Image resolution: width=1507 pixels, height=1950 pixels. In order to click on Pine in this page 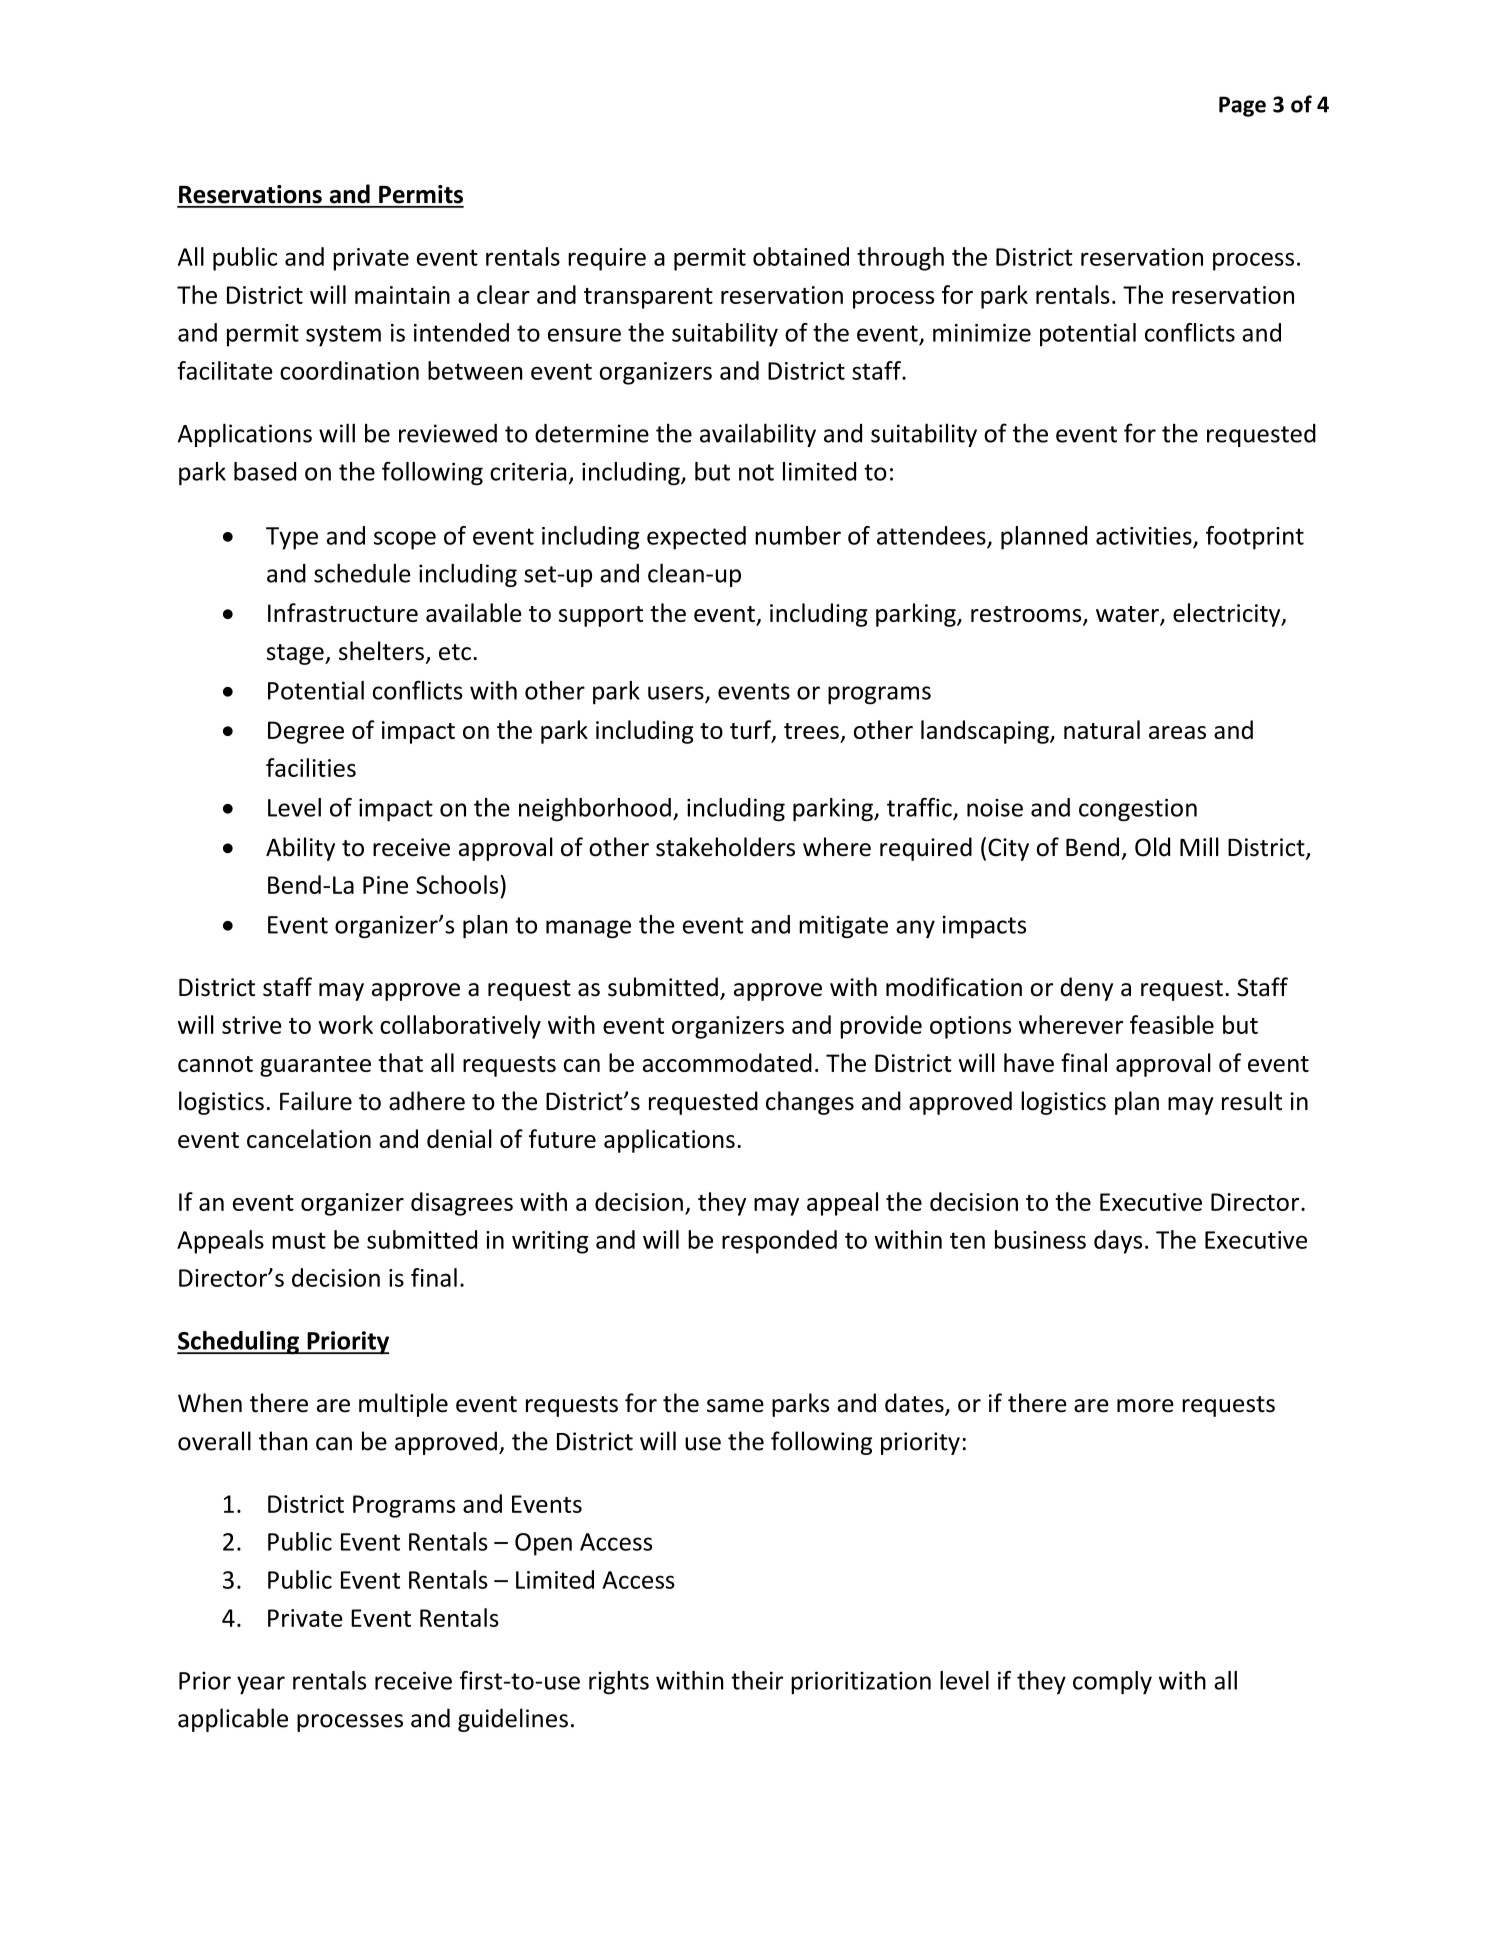, I will do `click(385, 885)`.
